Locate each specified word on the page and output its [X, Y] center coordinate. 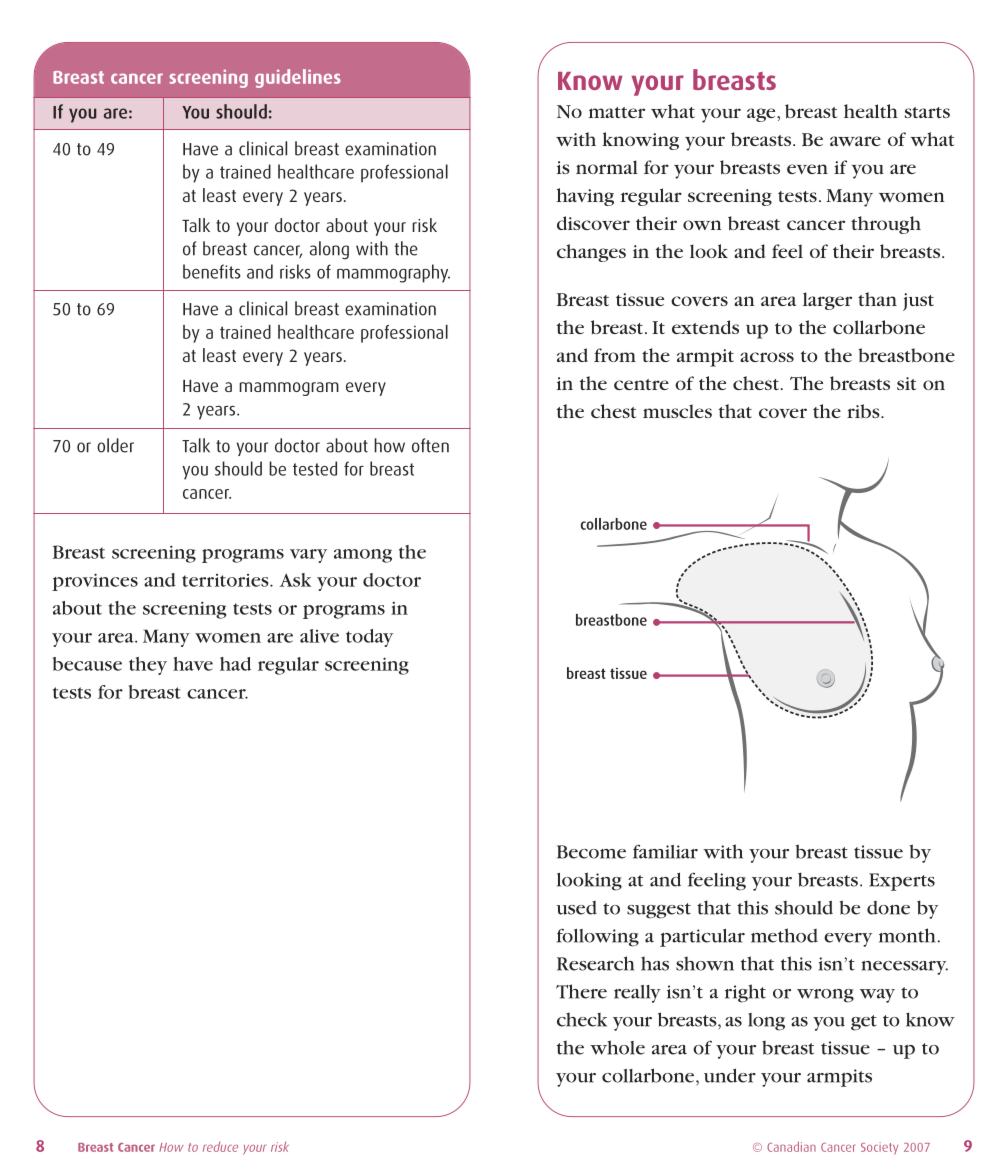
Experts [902, 882]
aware [855, 141]
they [148, 666]
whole [617, 1047]
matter [617, 112]
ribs [864, 411]
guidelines [298, 78]
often [430, 445]
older [115, 445]
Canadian [791, 1146]
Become [591, 852]
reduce [220, 1147]
